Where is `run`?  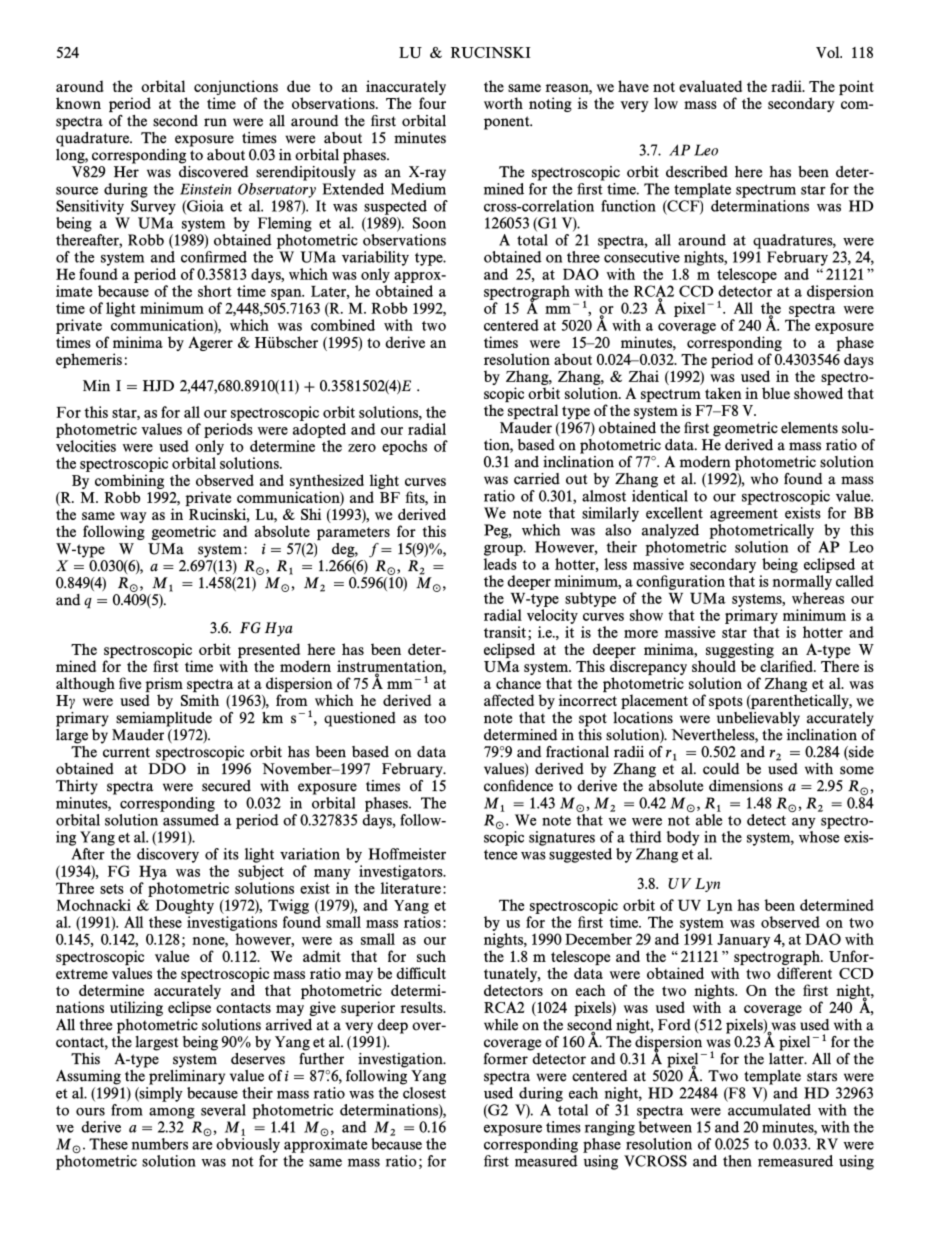 run is located at coordinates (215, 122).
